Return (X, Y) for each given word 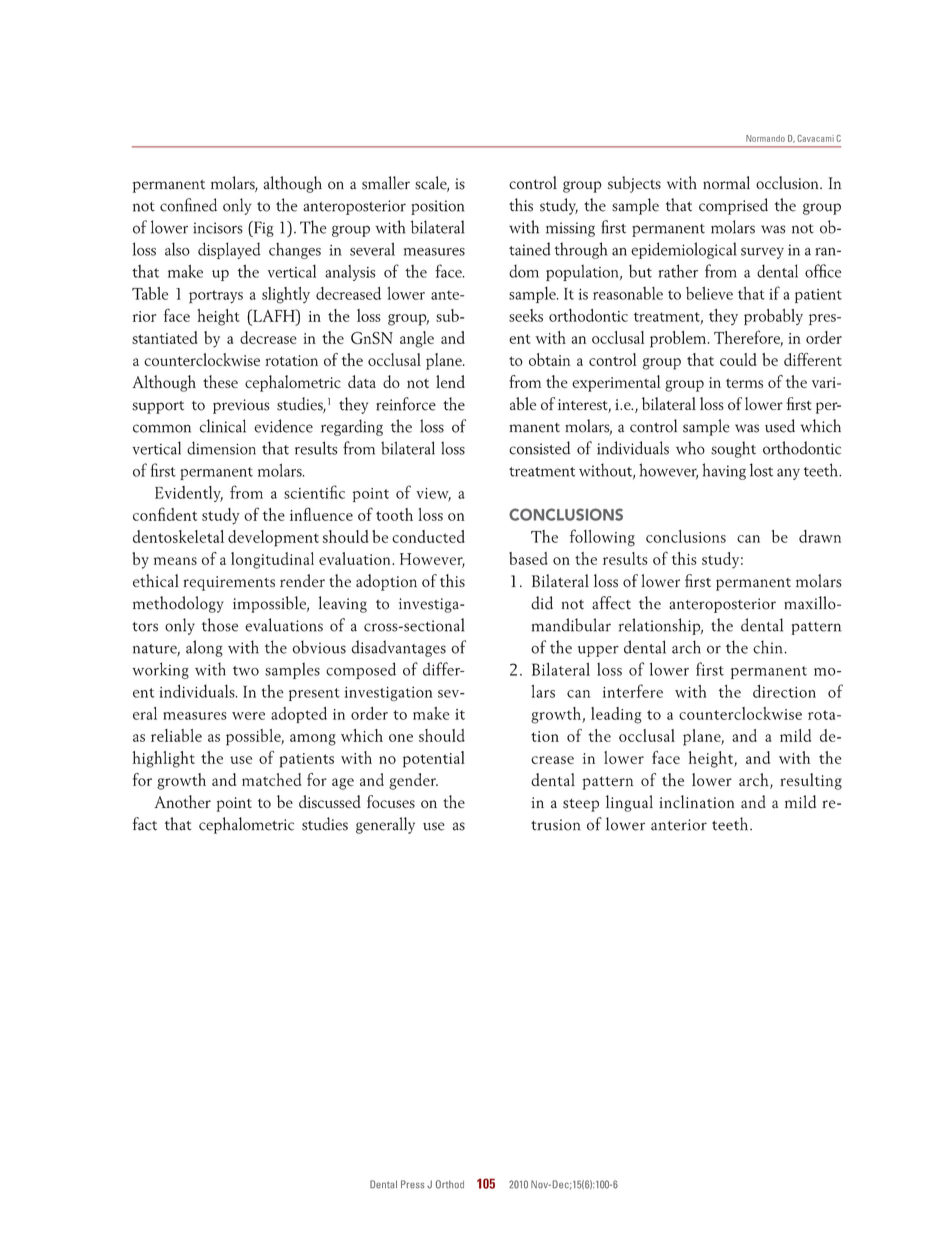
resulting (811, 781)
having (724, 471)
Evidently (189, 494)
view (433, 494)
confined (188, 205)
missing (570, 229)
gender (413, 781)
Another (182, 801)
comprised (733, 206)
